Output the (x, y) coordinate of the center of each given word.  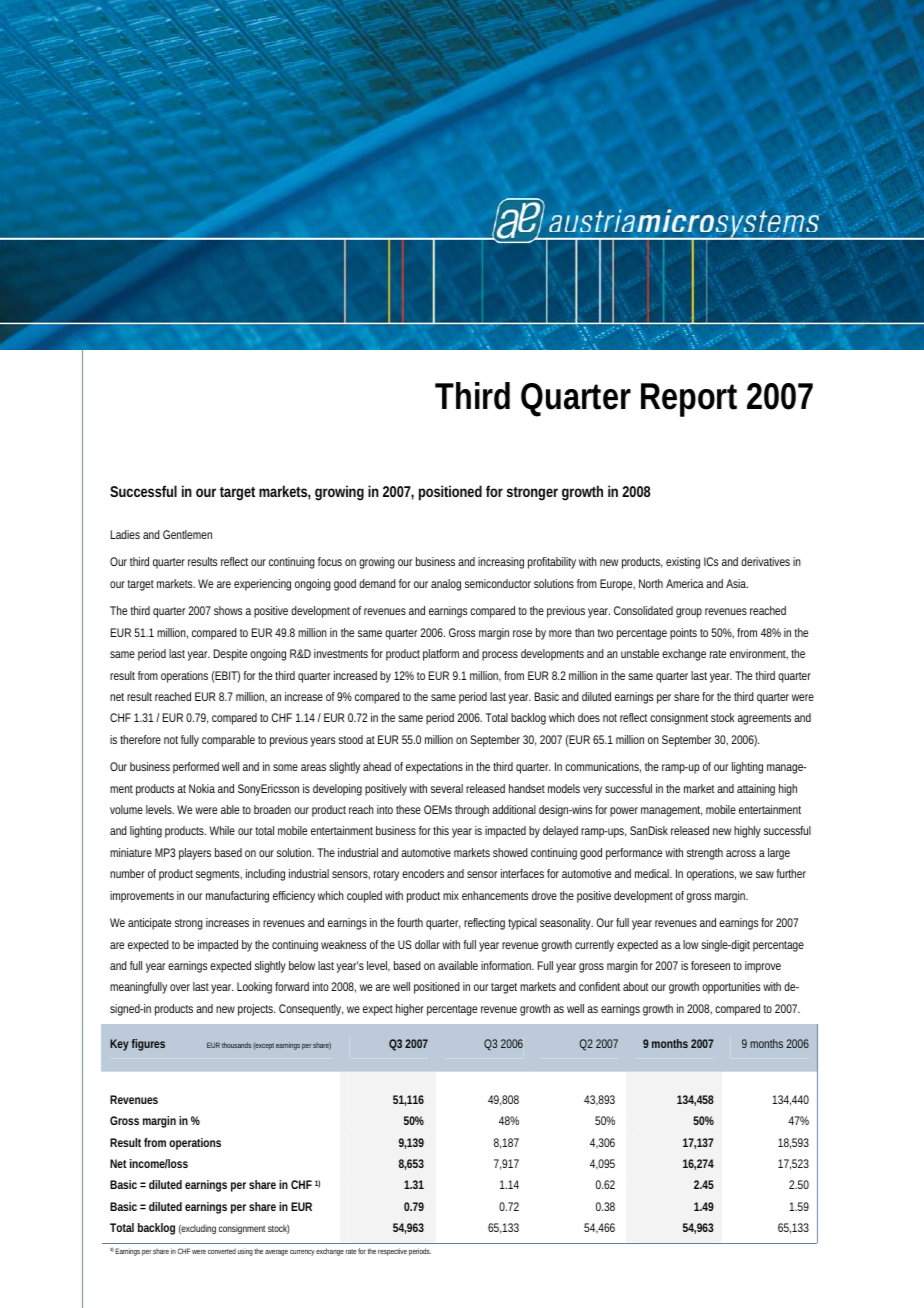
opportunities (731, 988)
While (222, 830)
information (507, 965)
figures (148, 1045)
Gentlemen (187, 534)
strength (705, 854)
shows (228, 610)
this (441, 830)
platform (441, 655)
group (689, 613)
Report (689, 400)
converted (222, 1251)
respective (392, 1252)
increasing (501, 563)
